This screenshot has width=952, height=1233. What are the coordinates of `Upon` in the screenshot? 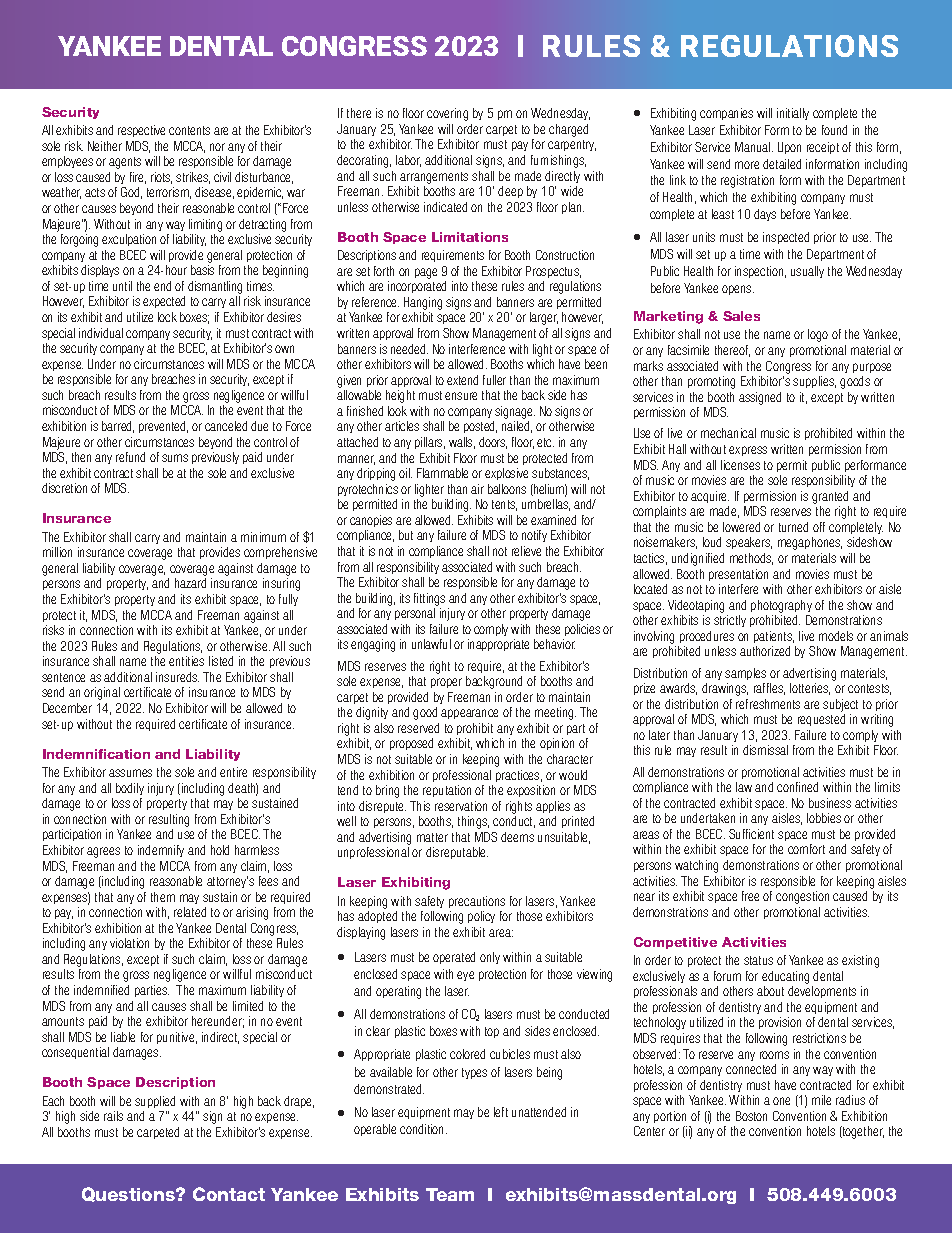 It's located at (789, 148).
